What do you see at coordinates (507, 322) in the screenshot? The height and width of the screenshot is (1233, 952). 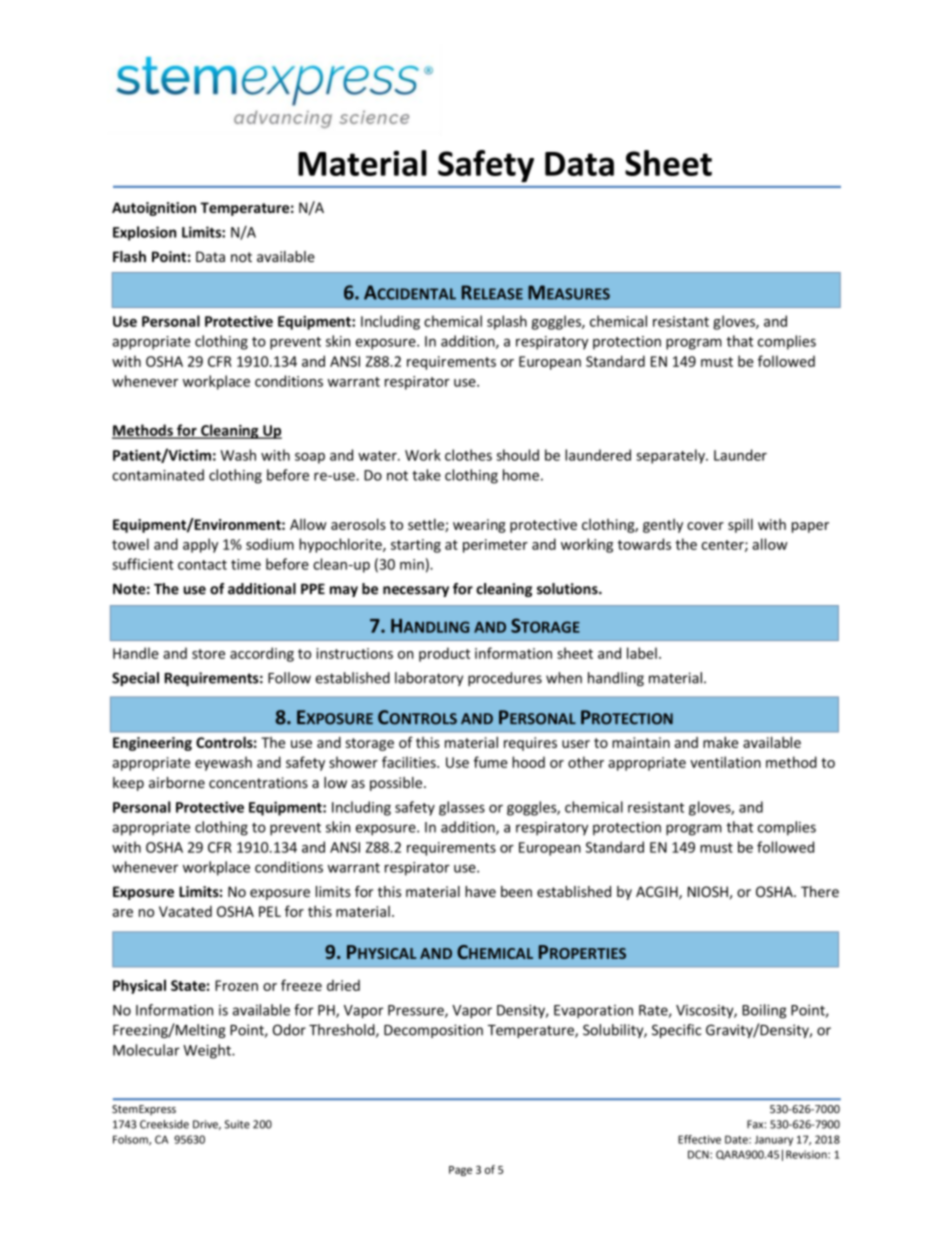 I see `splash` at bounding box center [507, 322].
